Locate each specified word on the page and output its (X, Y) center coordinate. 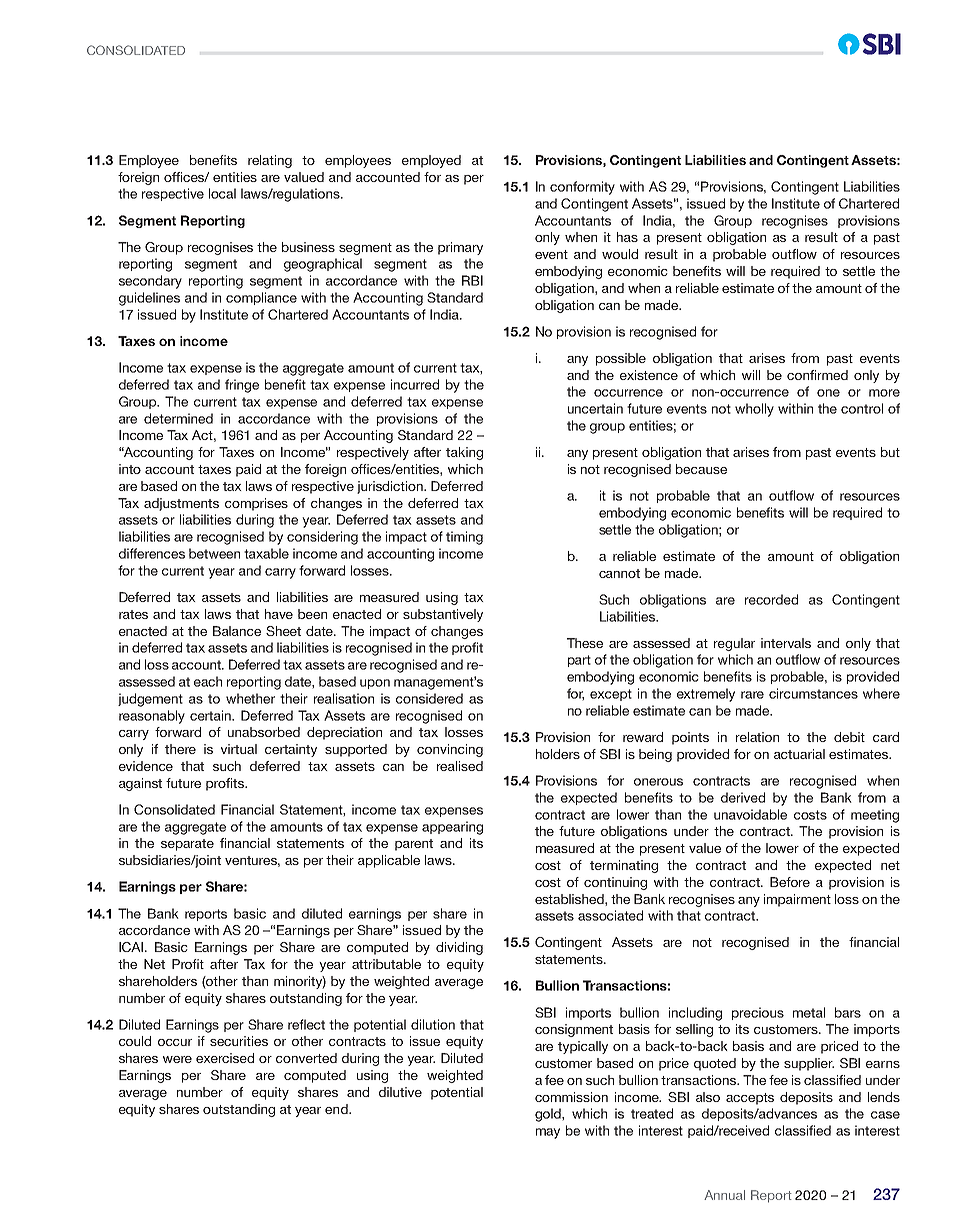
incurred (415, 384)
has (627, 237)
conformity (582, 188)
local (222, 193)
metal (809, 1012)
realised (460, 766)
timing (464, 538)
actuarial (799, 754)
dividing (459, 948)
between (214, 553)
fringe (242, 386)
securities (239, 1041)
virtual (239, 749)
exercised (225, 1058)
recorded (771, 599)
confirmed (817, 375)
